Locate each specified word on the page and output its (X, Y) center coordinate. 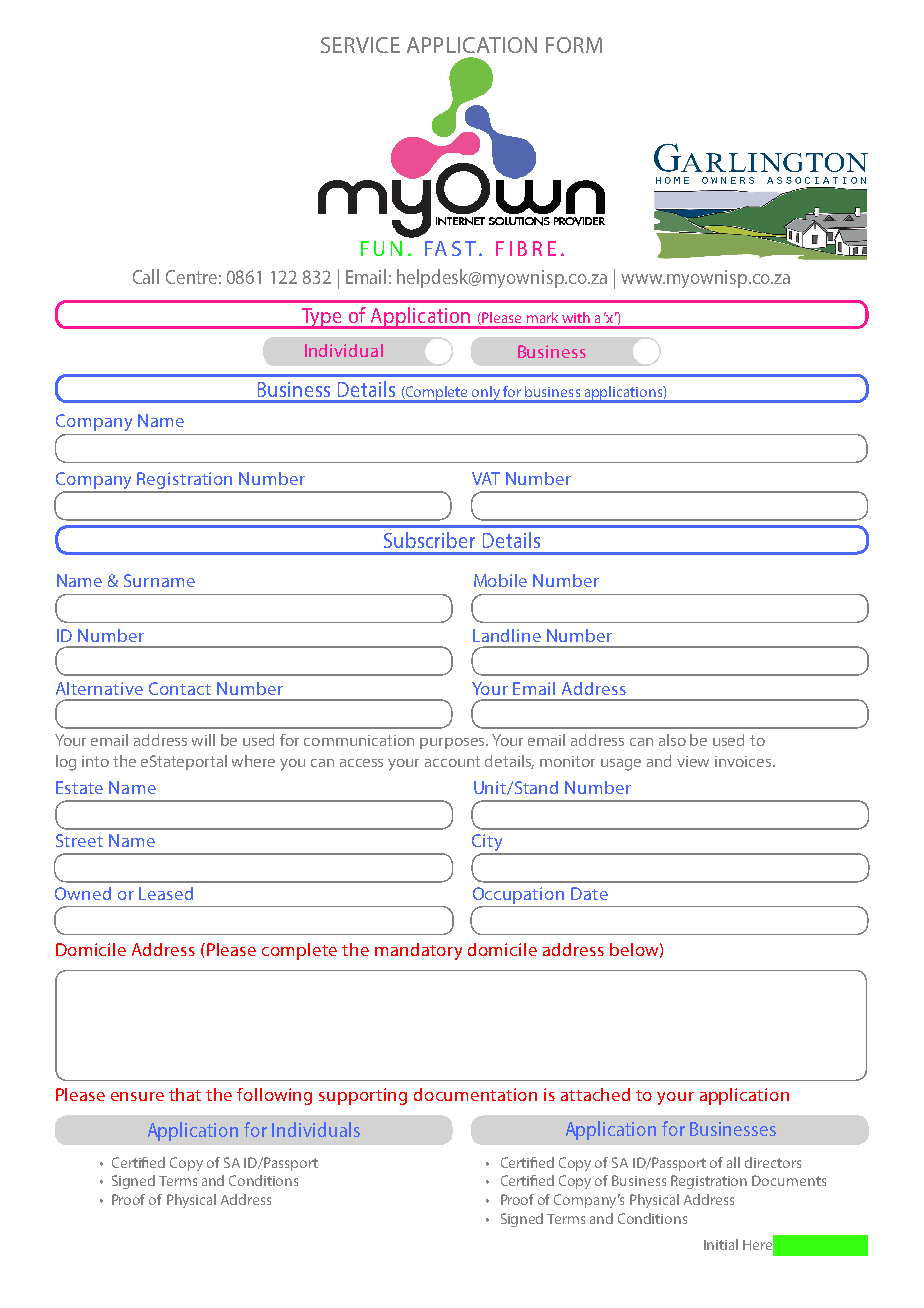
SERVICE (360, 45)
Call (146, 276)
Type (322, 318)
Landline (507, 635)
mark (542, 317)
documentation (475, 1094)
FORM (574, 45)
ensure (137, 1096)
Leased (166, 893)
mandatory (418, 951)
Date (589, 893)
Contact (180, 688)
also (672, 740)
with (576, 317)
